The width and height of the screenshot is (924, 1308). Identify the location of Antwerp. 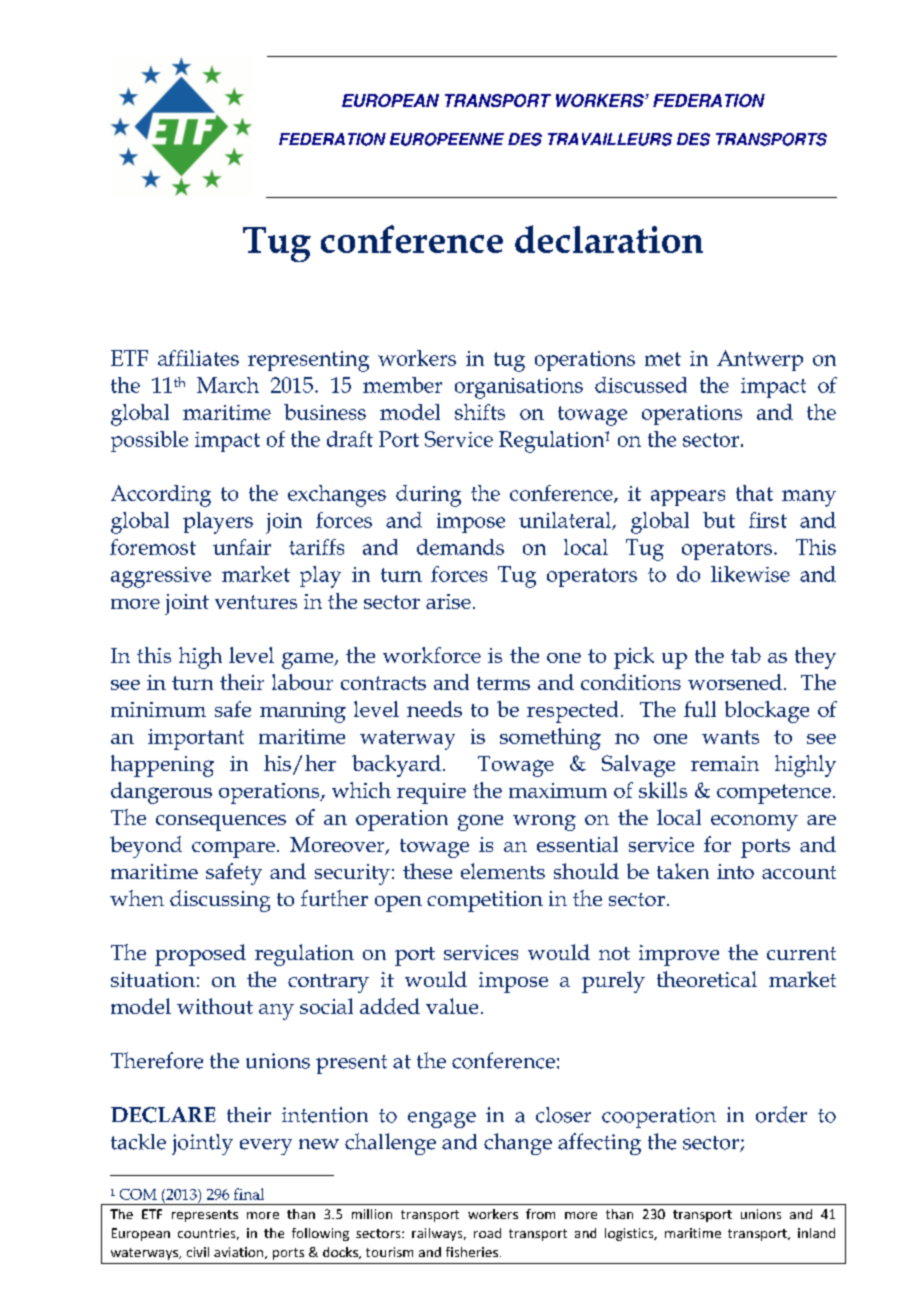
(760, 360).
